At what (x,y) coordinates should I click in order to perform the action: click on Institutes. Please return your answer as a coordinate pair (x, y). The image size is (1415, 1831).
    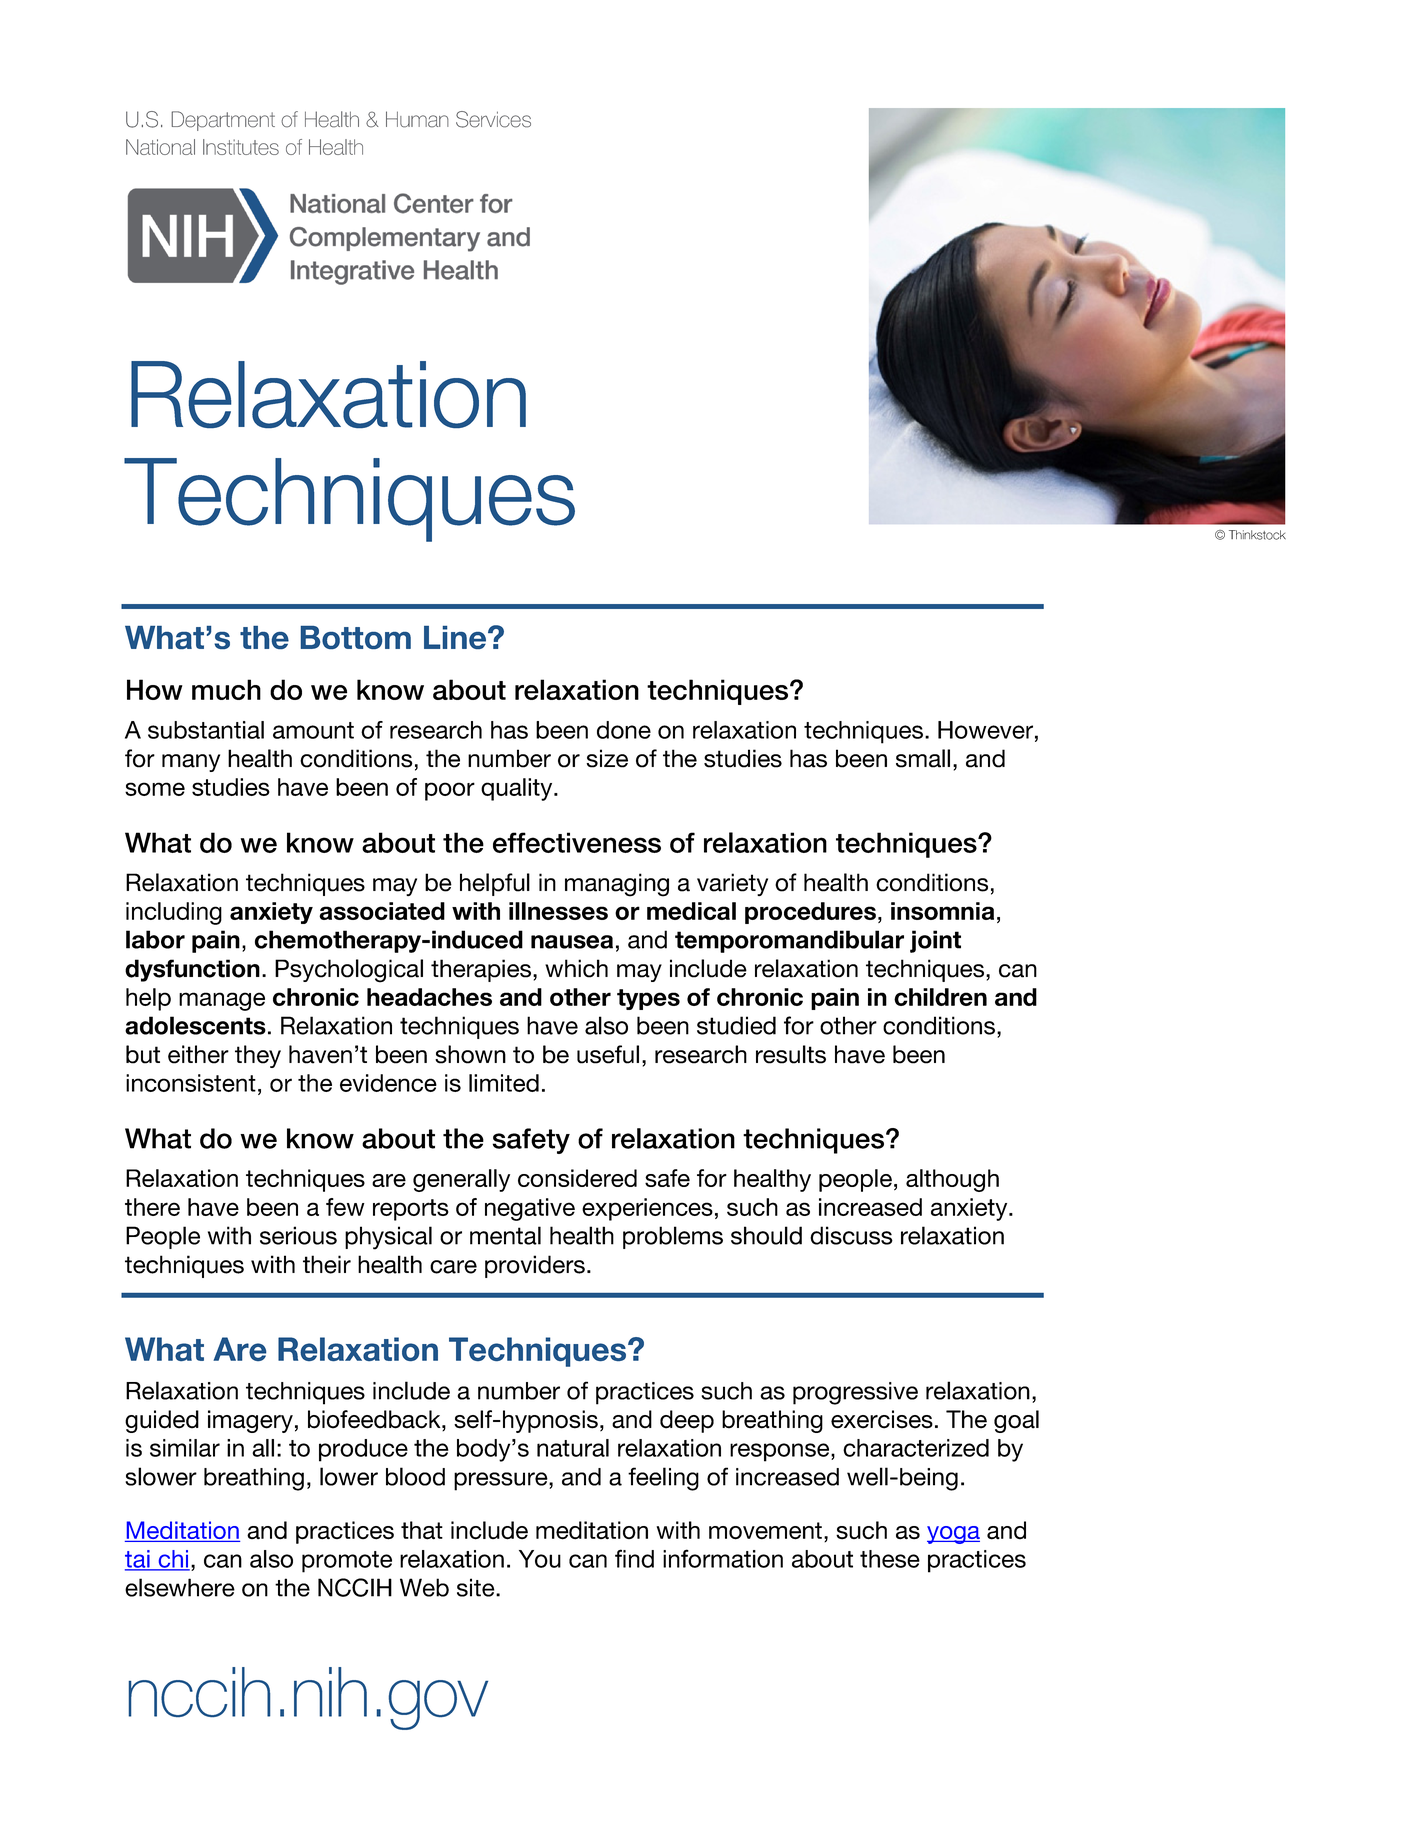
    Looking at the image, I should click on (241, 147).
